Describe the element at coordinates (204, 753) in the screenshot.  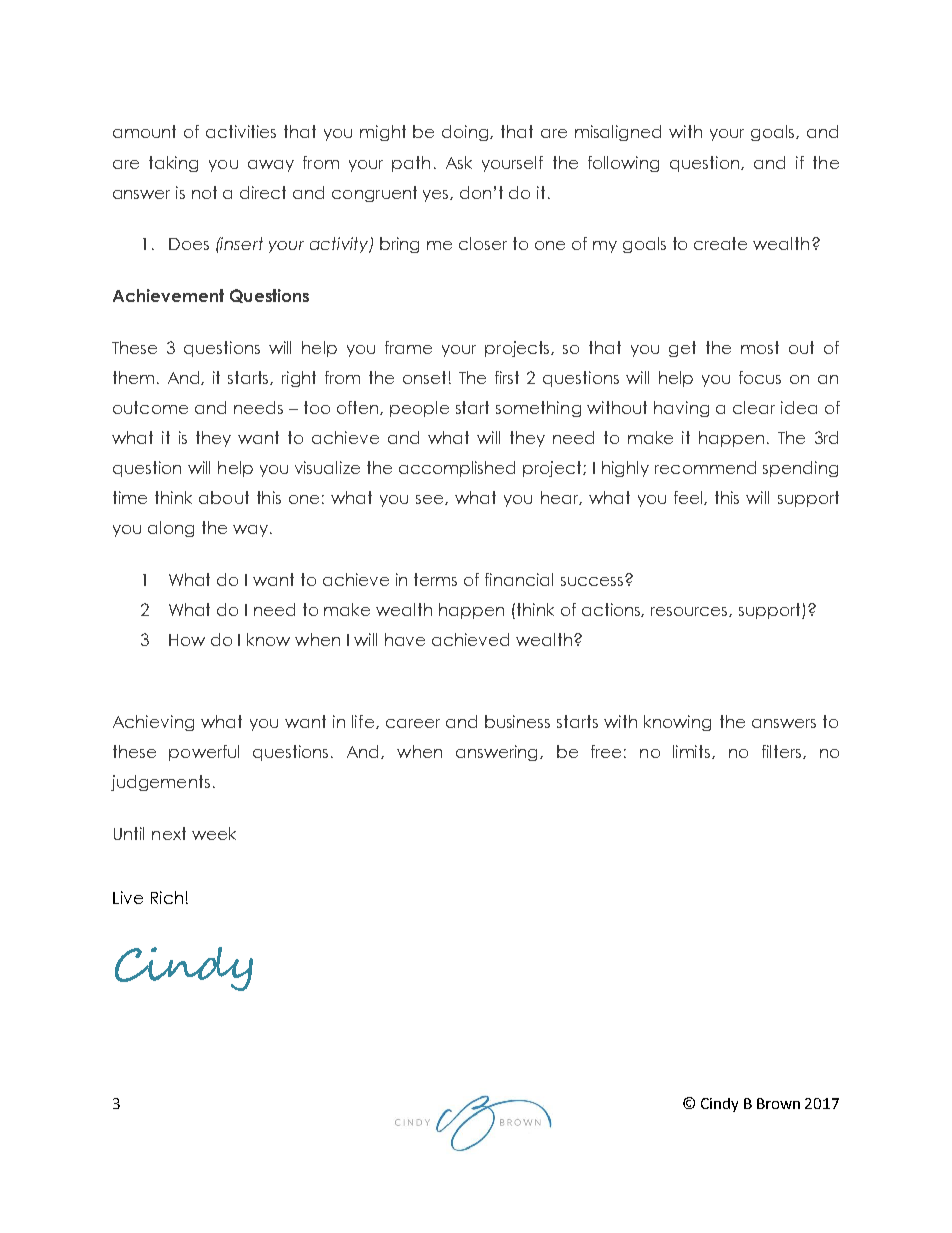
I see `powerful` at that location.
